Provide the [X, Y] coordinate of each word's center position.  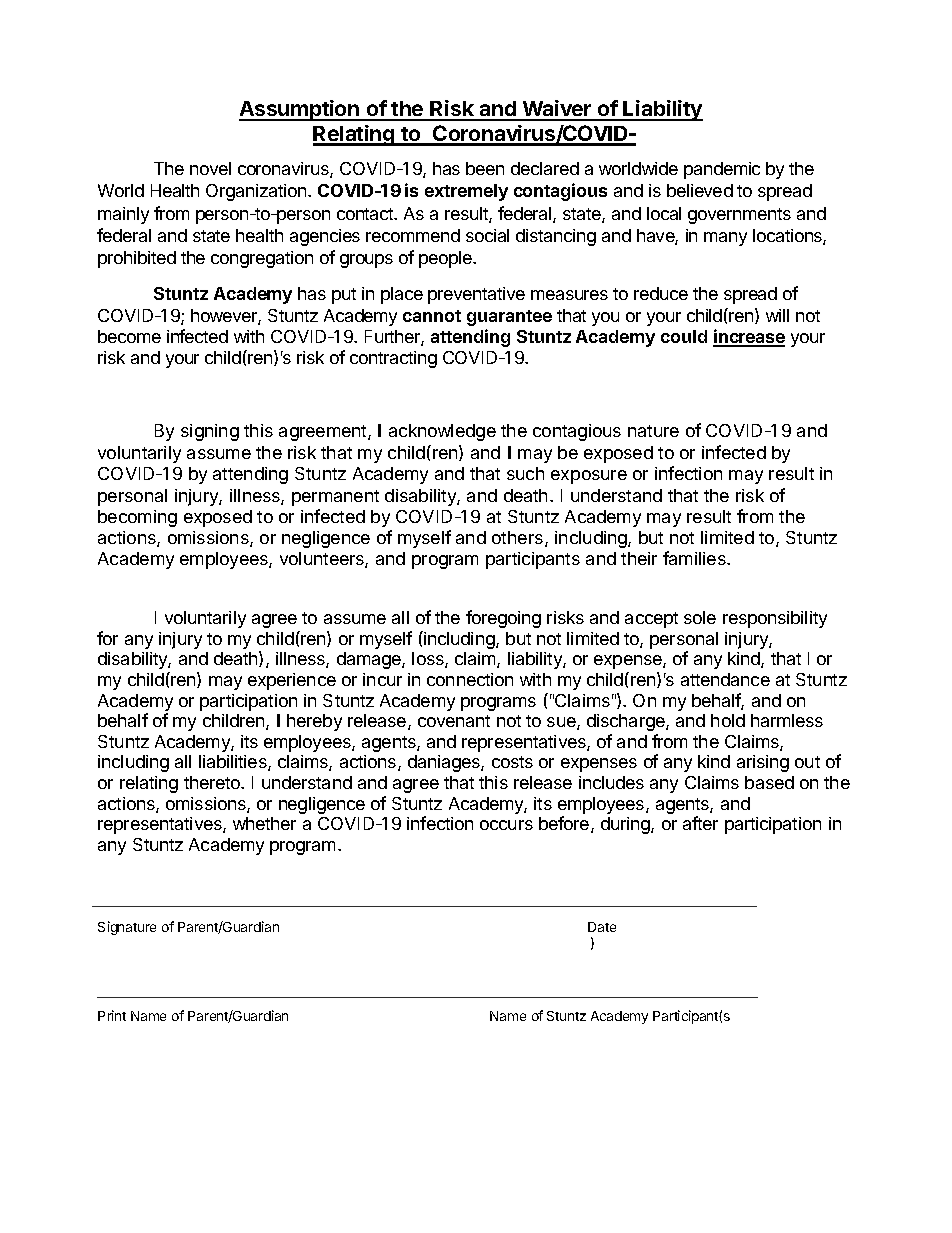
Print [112, 1015]
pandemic [722, 170]
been [485, 168]
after [700, 823]
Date [602, 927]
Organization [257, 192]
